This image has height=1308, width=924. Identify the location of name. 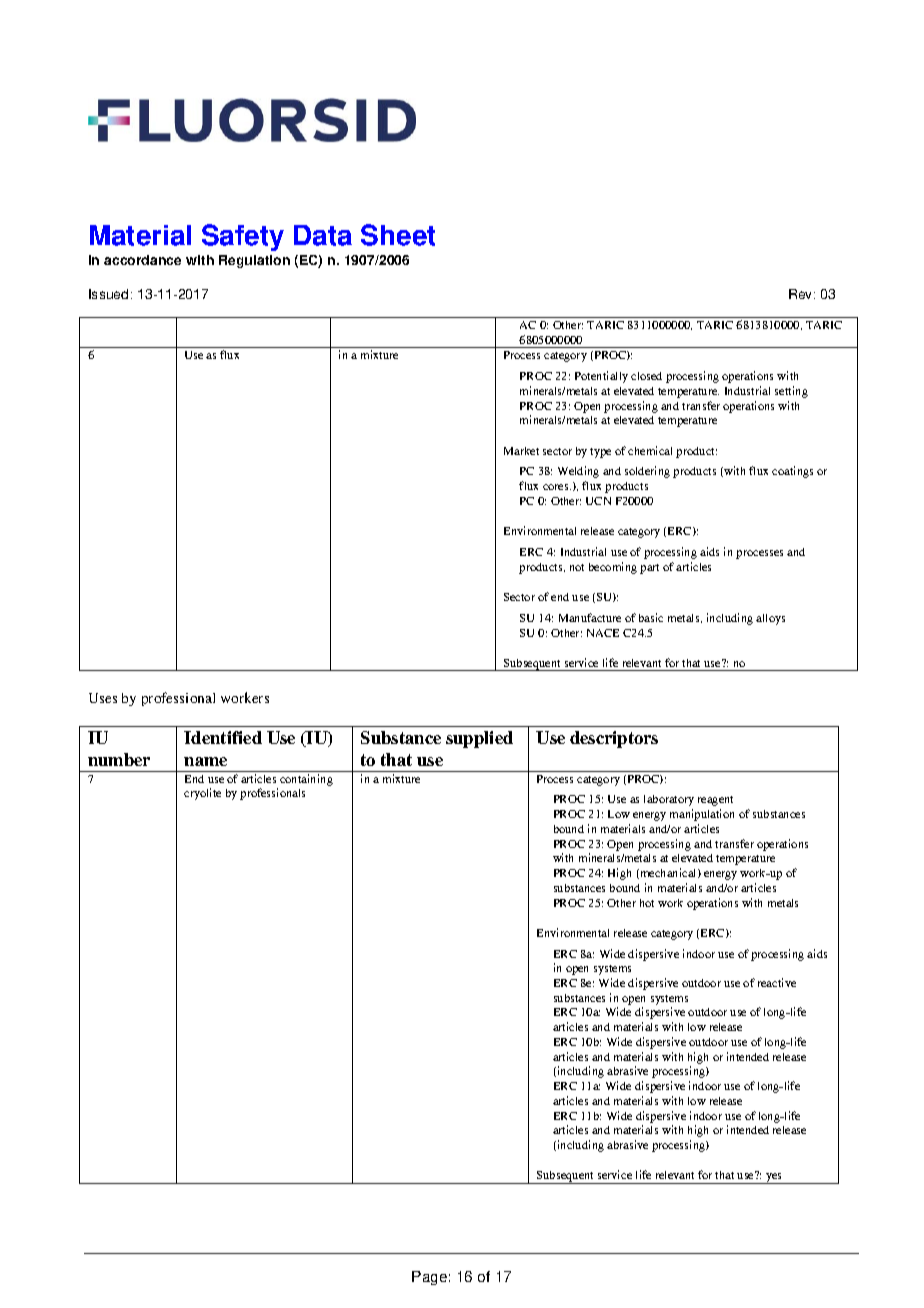
(205, 761).
